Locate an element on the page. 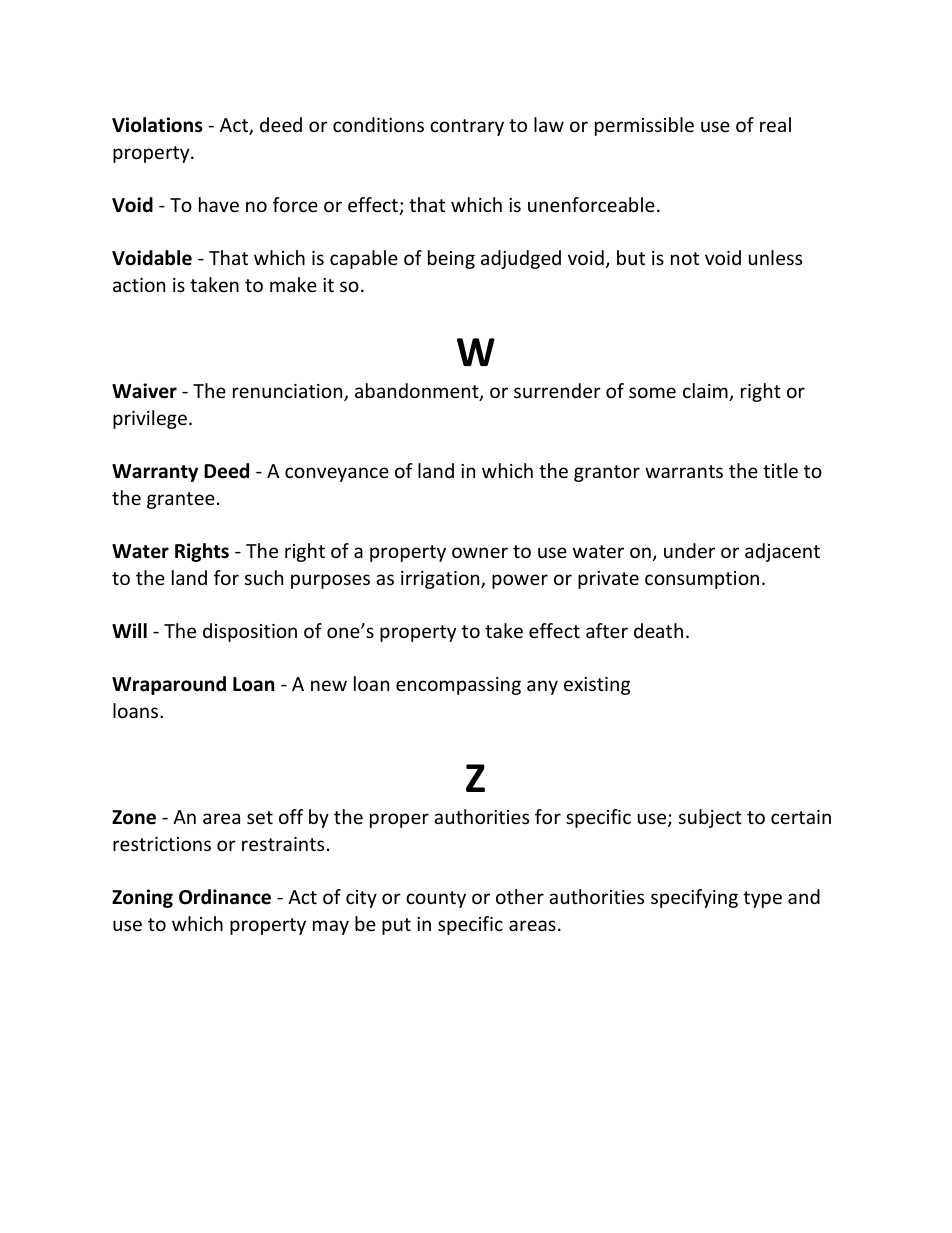  death is located at coordinates (658, 630).
